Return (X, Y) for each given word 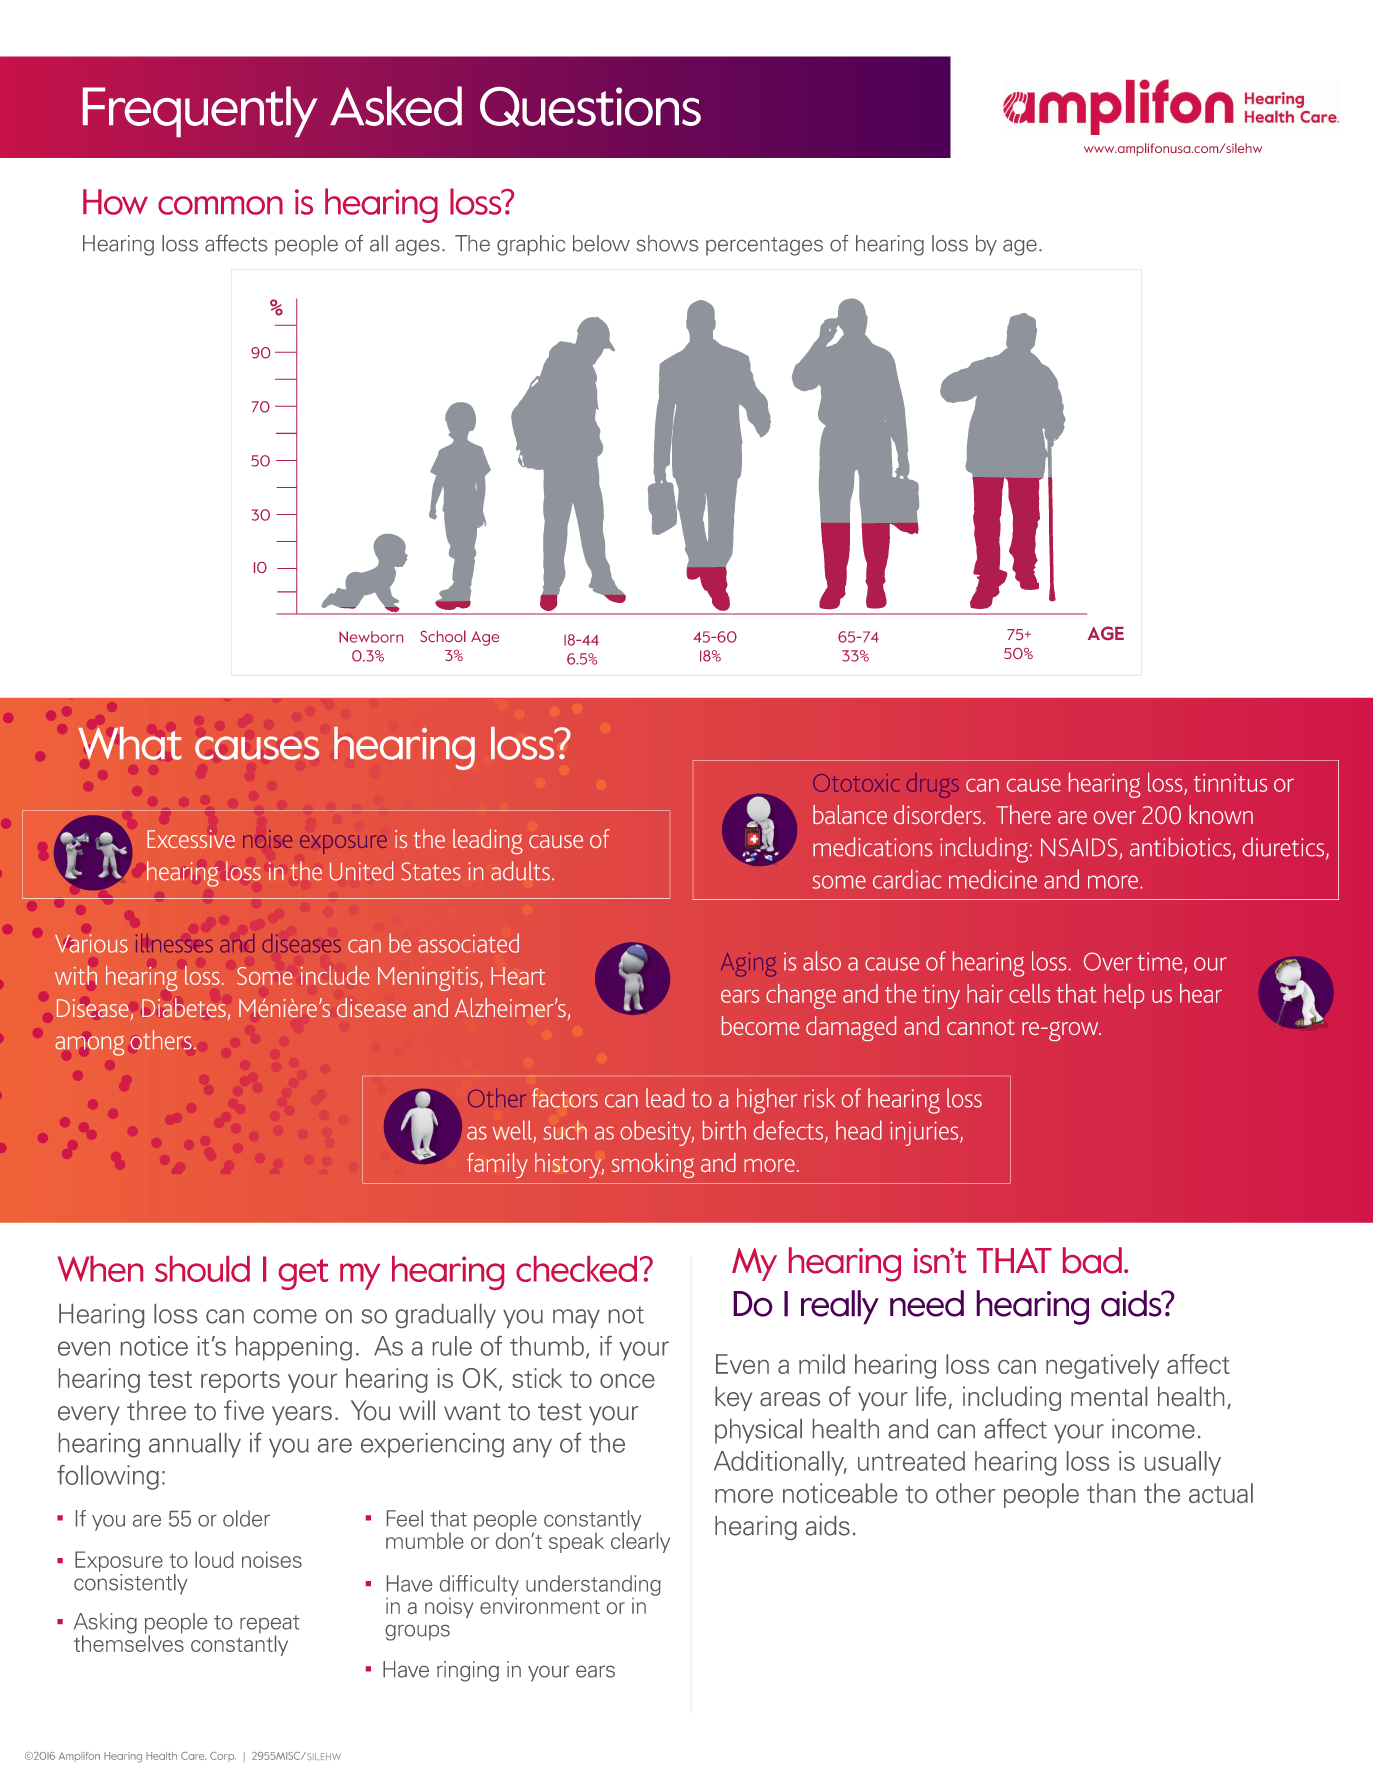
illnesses (174, 943)
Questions (590, 106)
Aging (748, 964)
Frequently (200, 111)
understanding (593, 1585)
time (1161, 962)
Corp (223, 1757)
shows (667, 243)
